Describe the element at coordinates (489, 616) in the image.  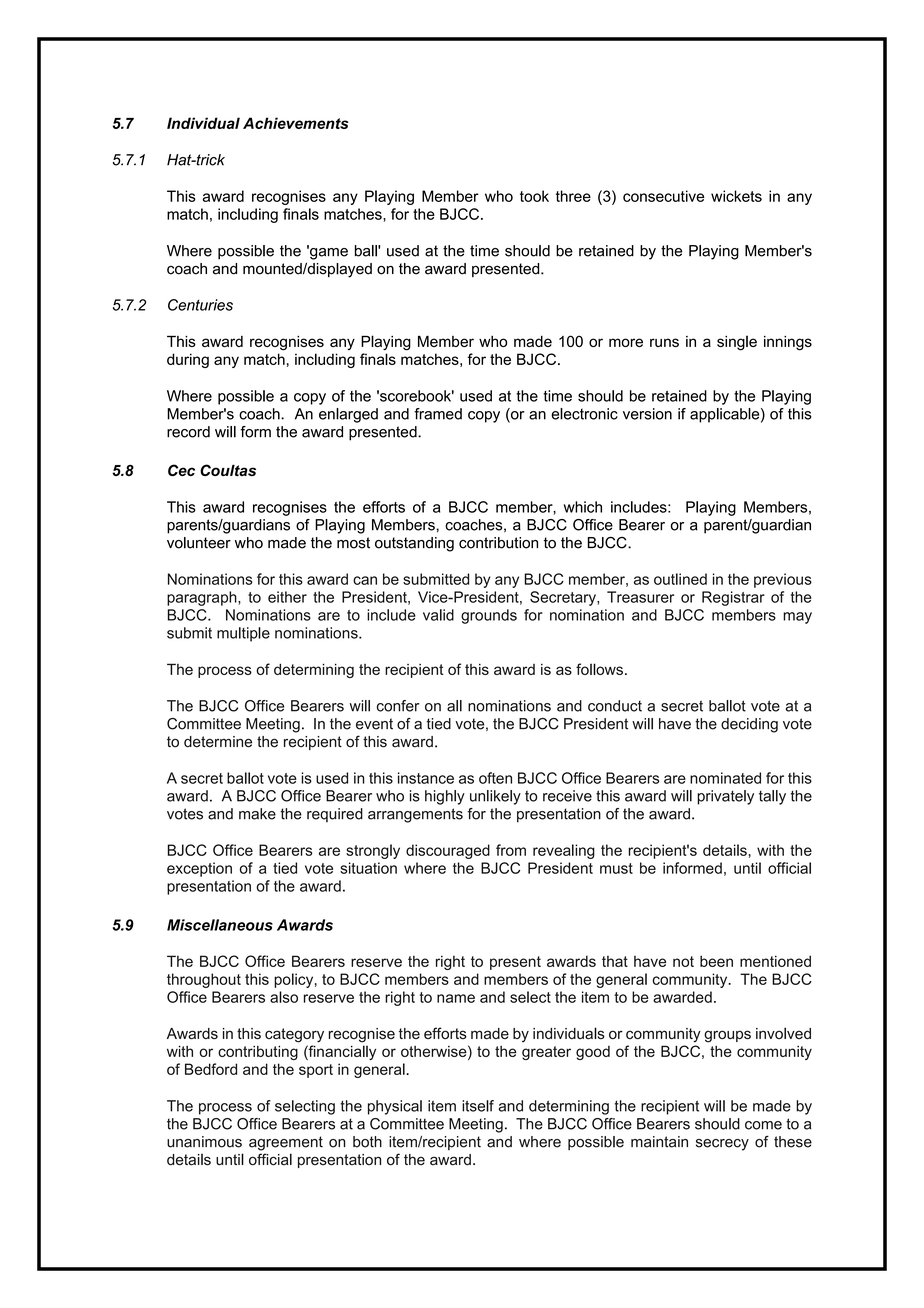
I see `grounds` at that location.
